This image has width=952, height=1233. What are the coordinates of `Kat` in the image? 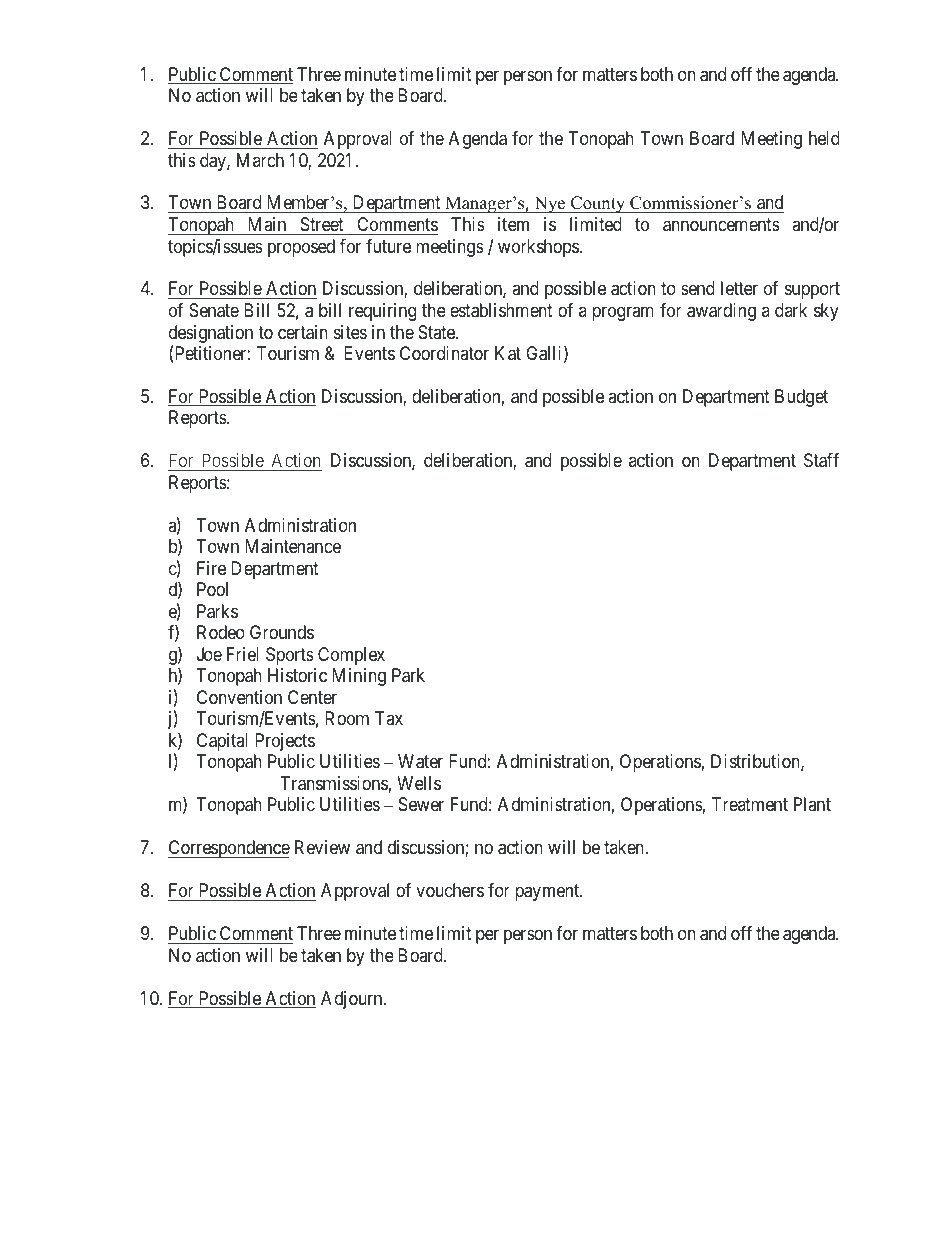 It's located at (508, 353).
